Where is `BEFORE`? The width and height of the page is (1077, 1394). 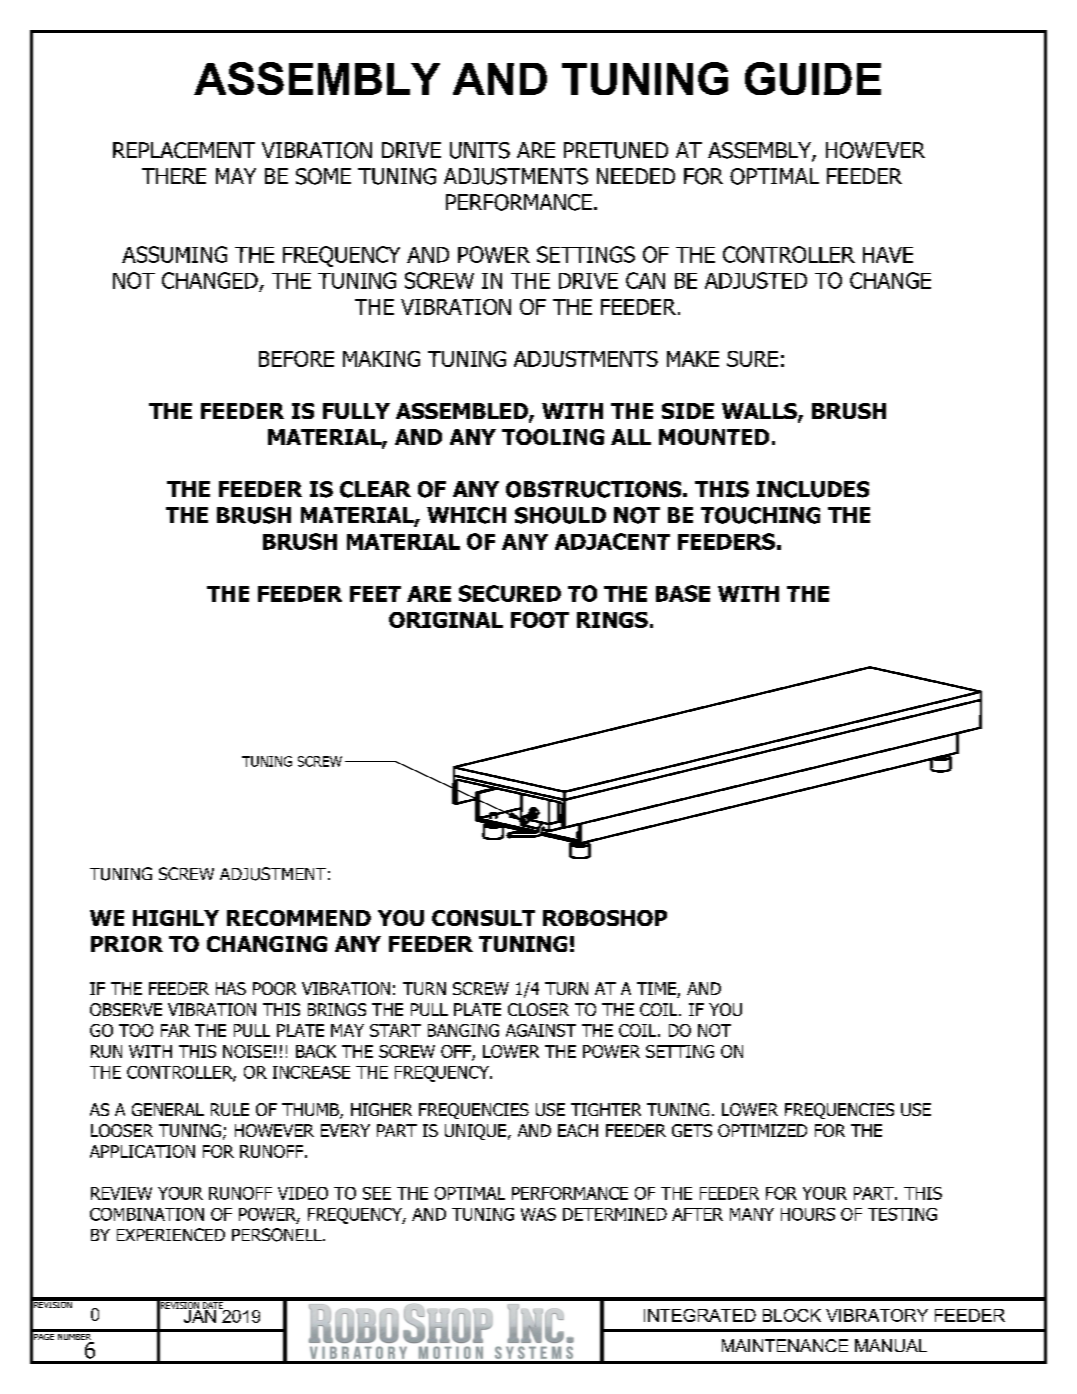
BEFORE is located at coordinates (296, 359).
